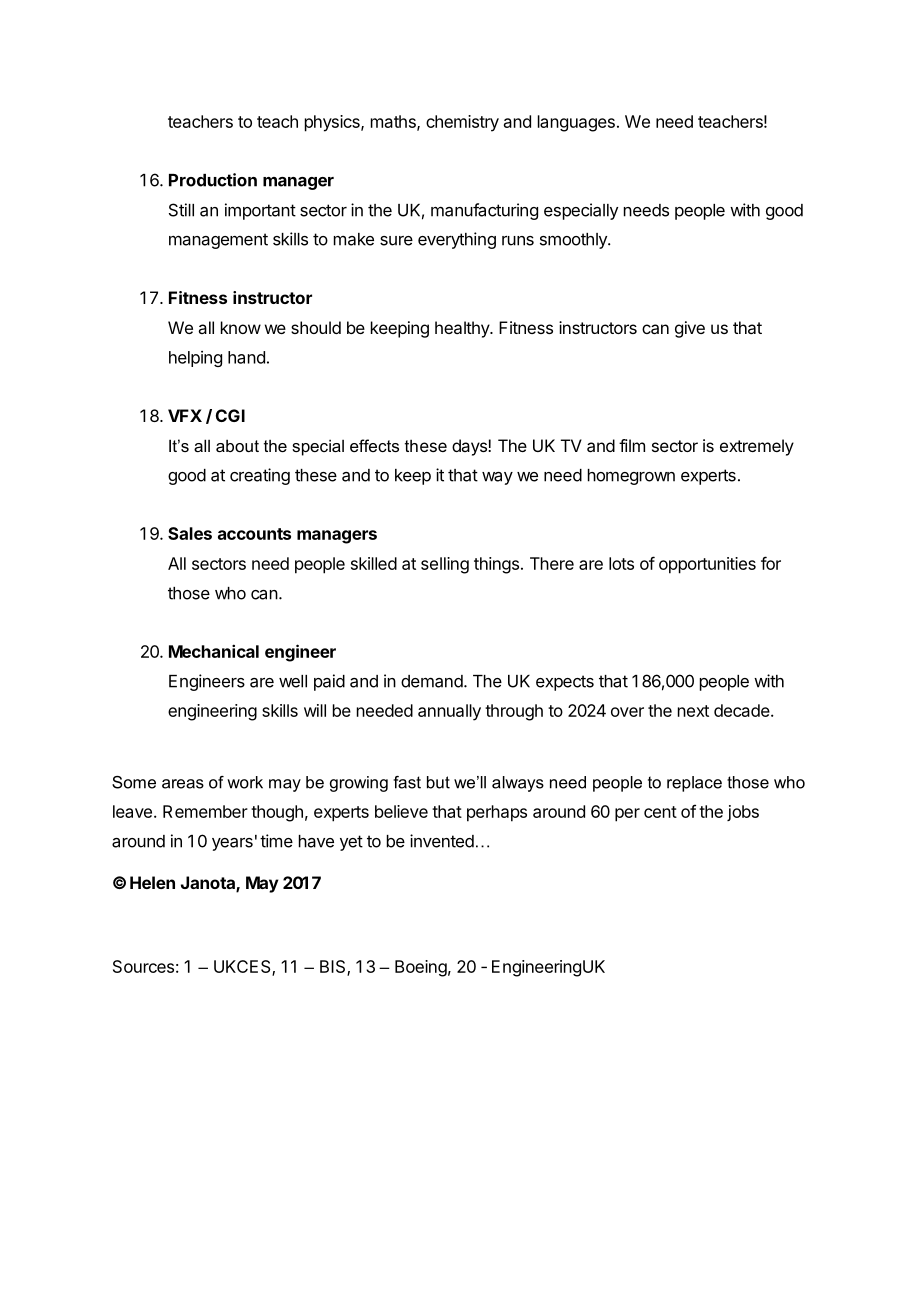 This screenshot has width=924, height=1307. Describe the element at coordinates (183, 784) in the screenshot. I see `areas` at that location.
